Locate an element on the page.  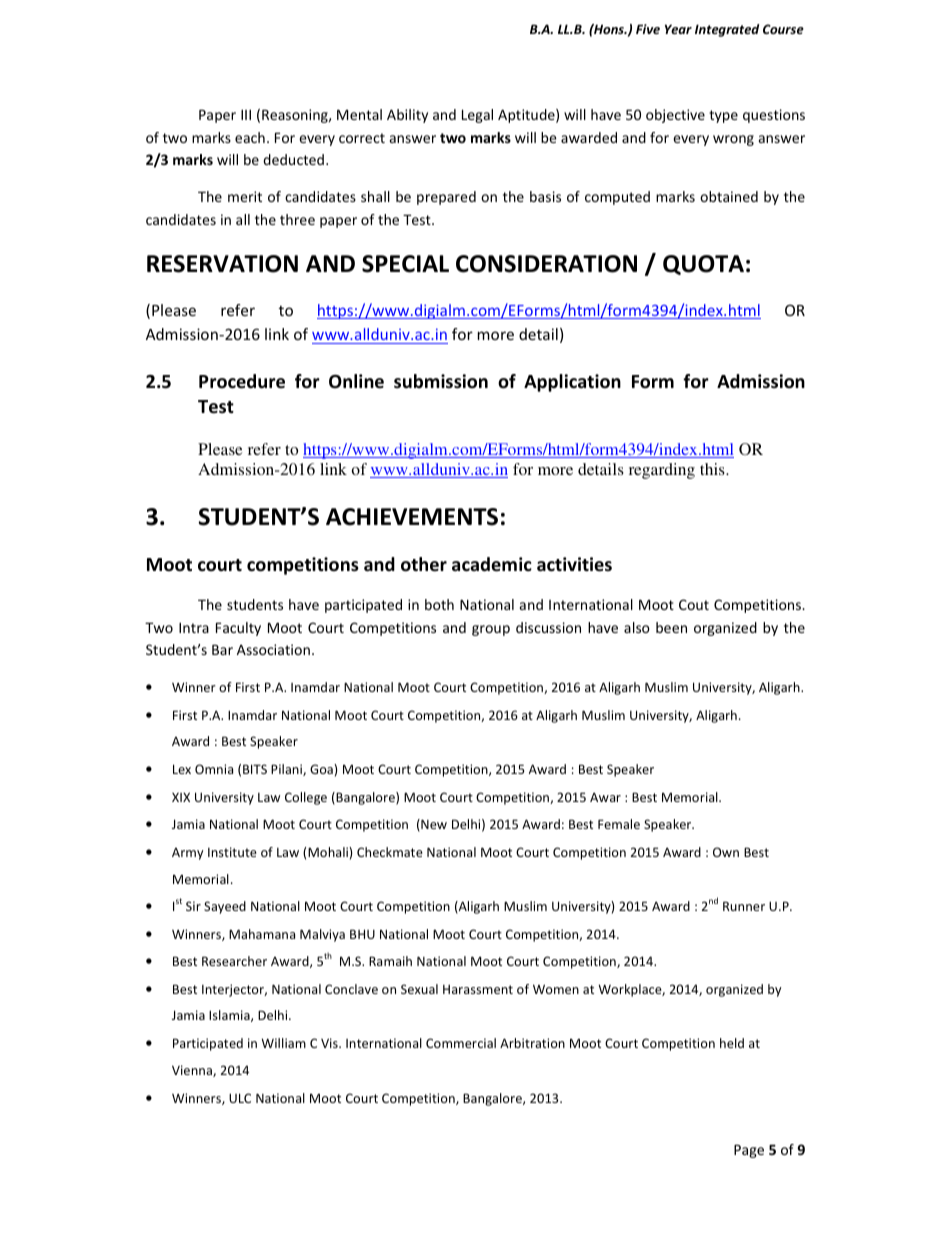
submission is located at coordinates (441, 381).
